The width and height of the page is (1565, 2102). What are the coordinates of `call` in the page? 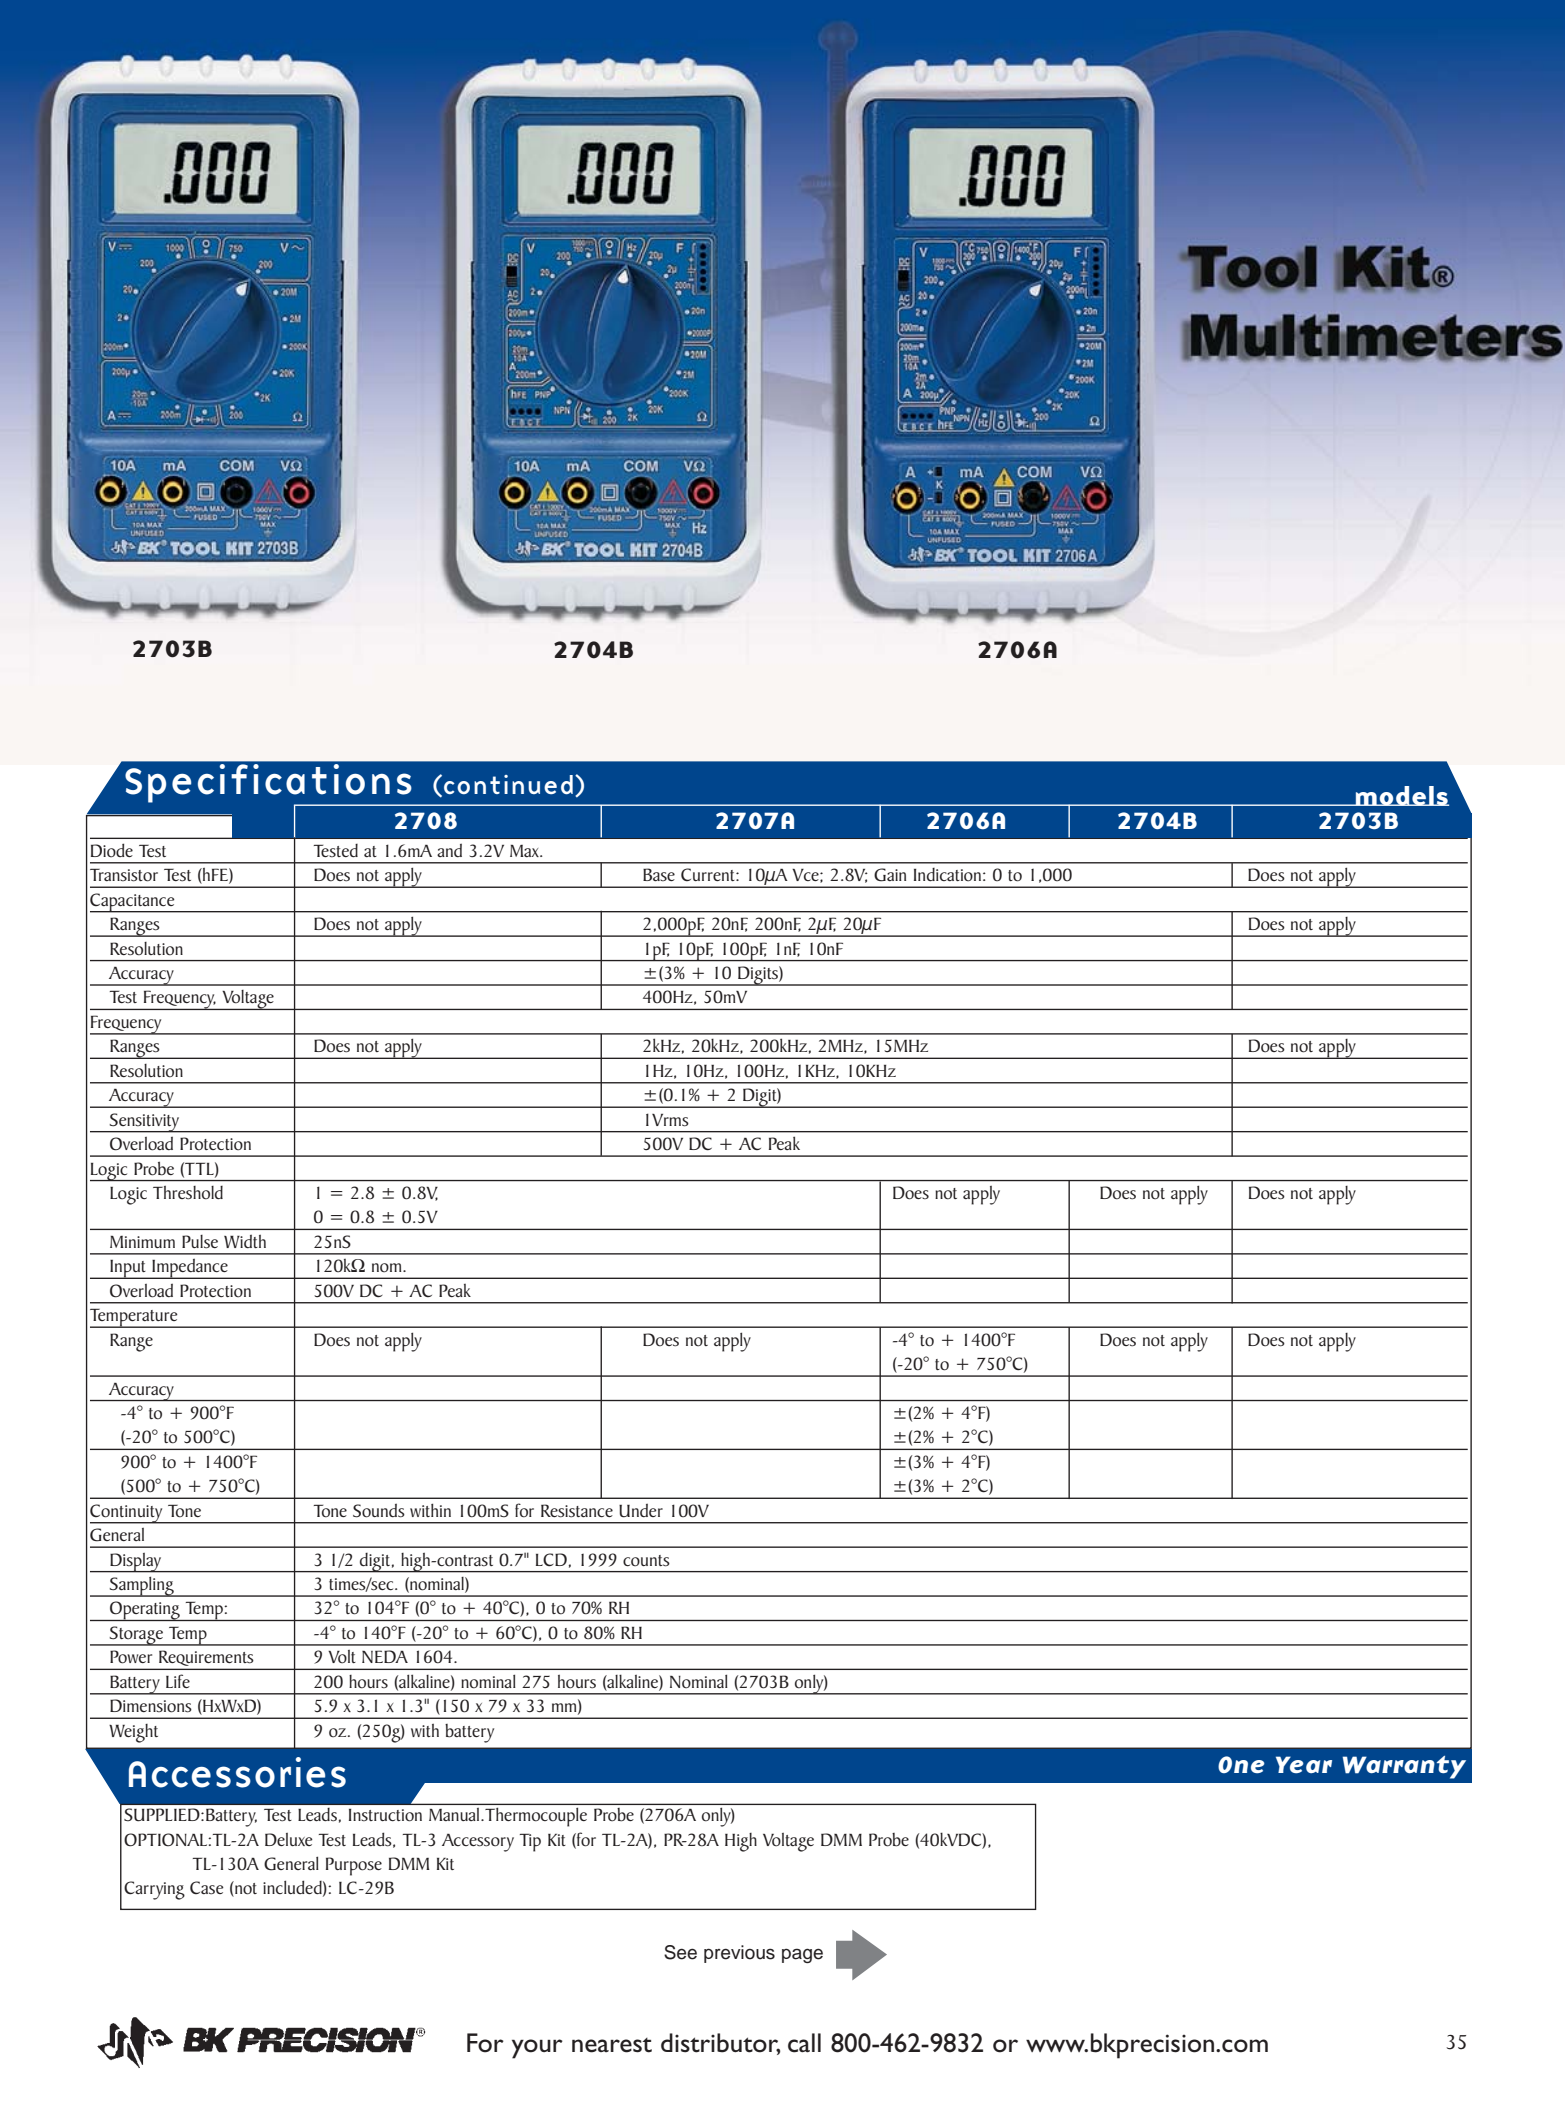 It's located at (804, 2043).
